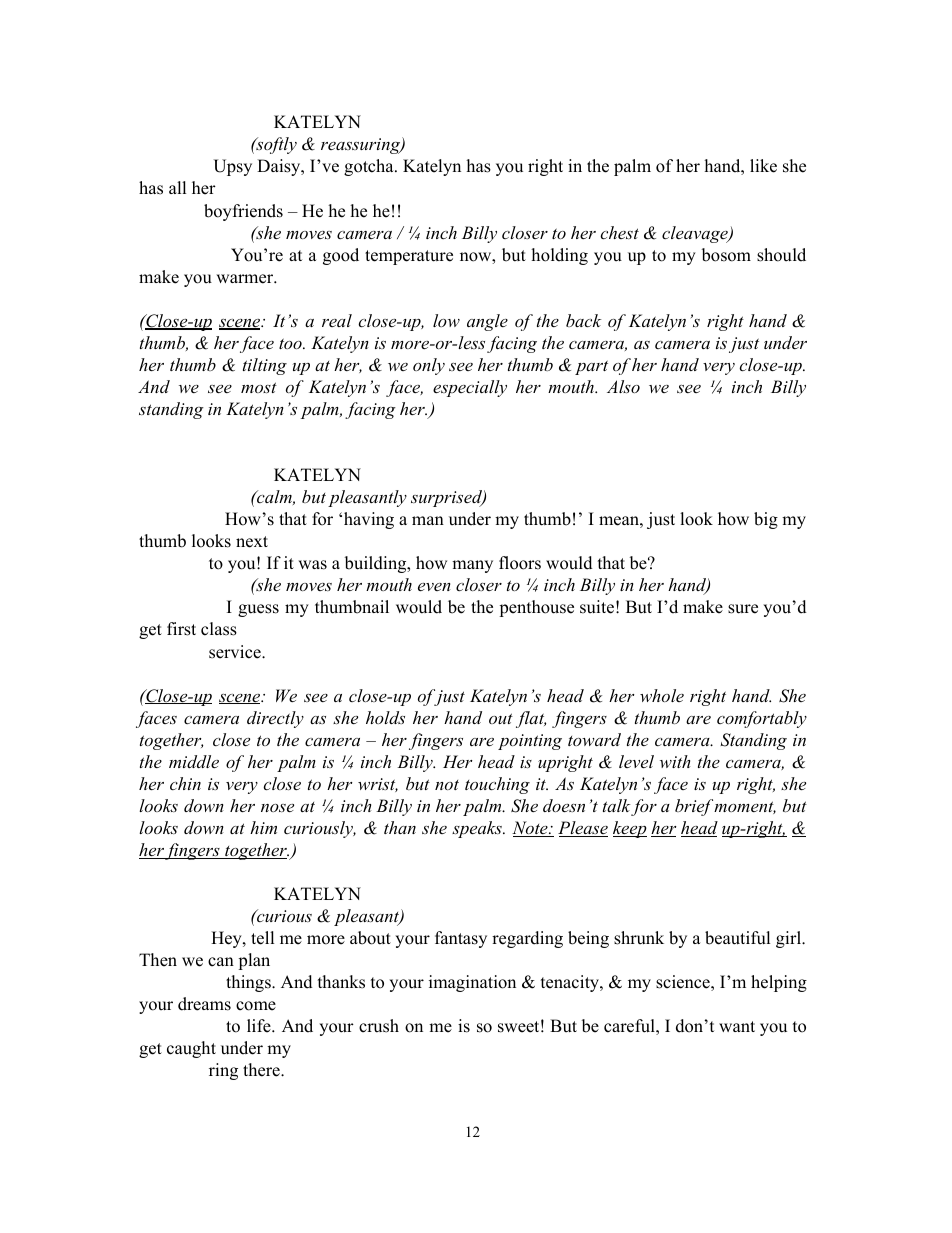 The image size is (952, 1233). Describe the element at coordinates (472, 983) in the screenshot. I see `imagination` at that location.
